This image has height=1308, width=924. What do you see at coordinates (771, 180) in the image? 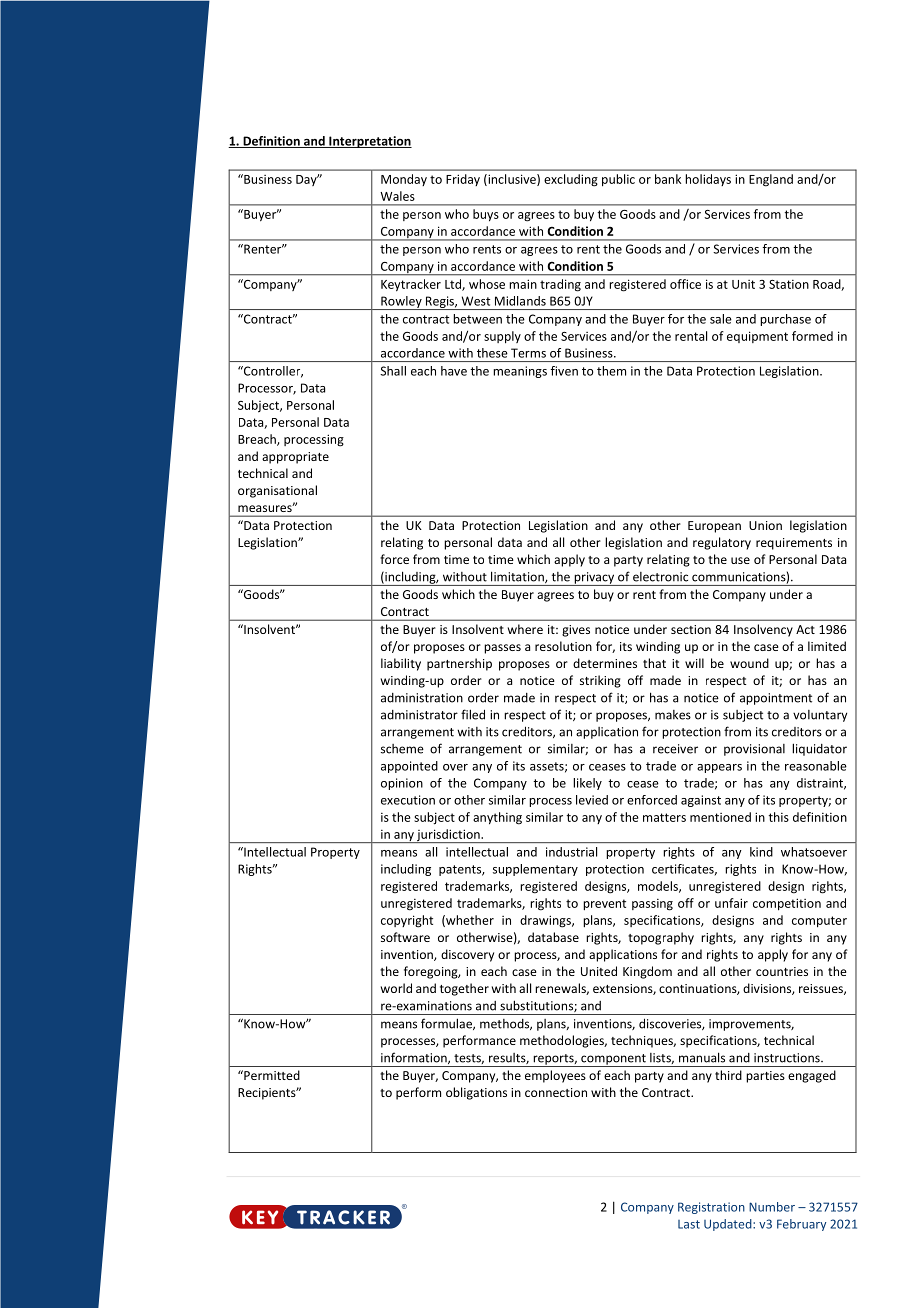
I see `England` at bounding box center [771, 180].
